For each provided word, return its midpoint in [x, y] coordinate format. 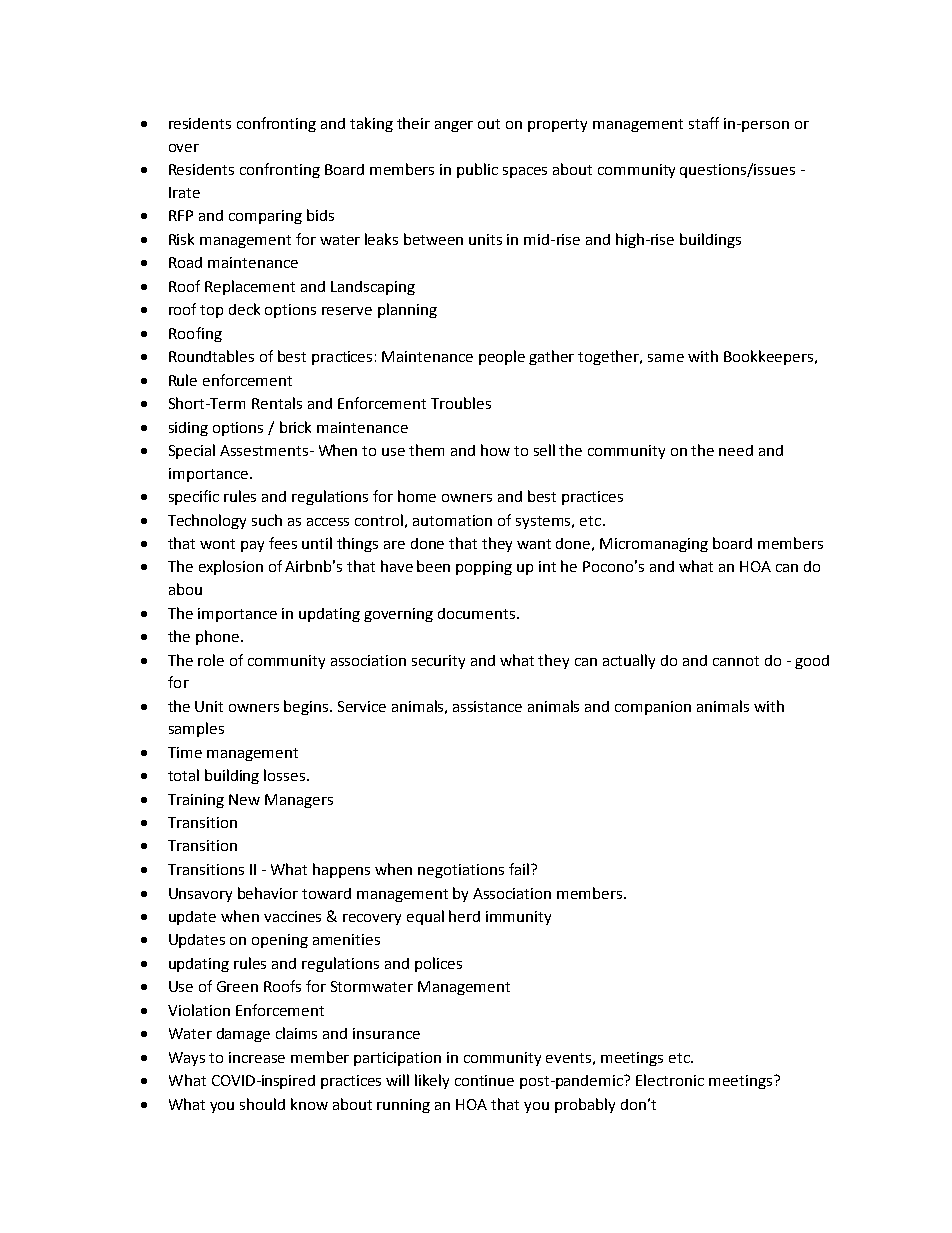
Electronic [670, 1080]
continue [484, 1080]
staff [704, 123]
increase [257, 1057]
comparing [265, 217]
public [477, 170]
